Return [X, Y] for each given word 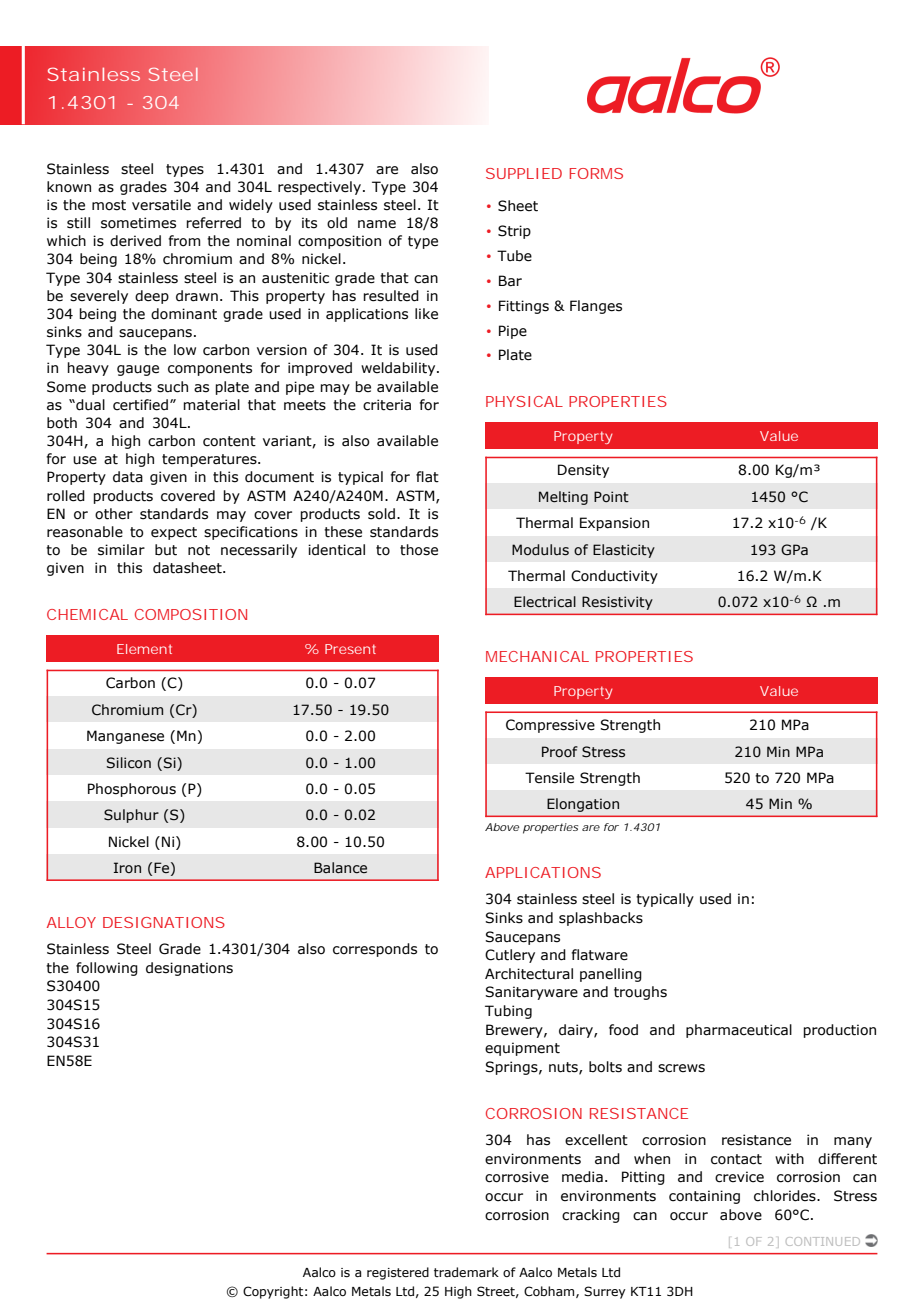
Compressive [550, 726]
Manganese [125, 737]
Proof [560, 752]
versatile [161, 205]
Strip [514, 232]
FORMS [596, 173]
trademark [466, 1272]
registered [398, 1273]
